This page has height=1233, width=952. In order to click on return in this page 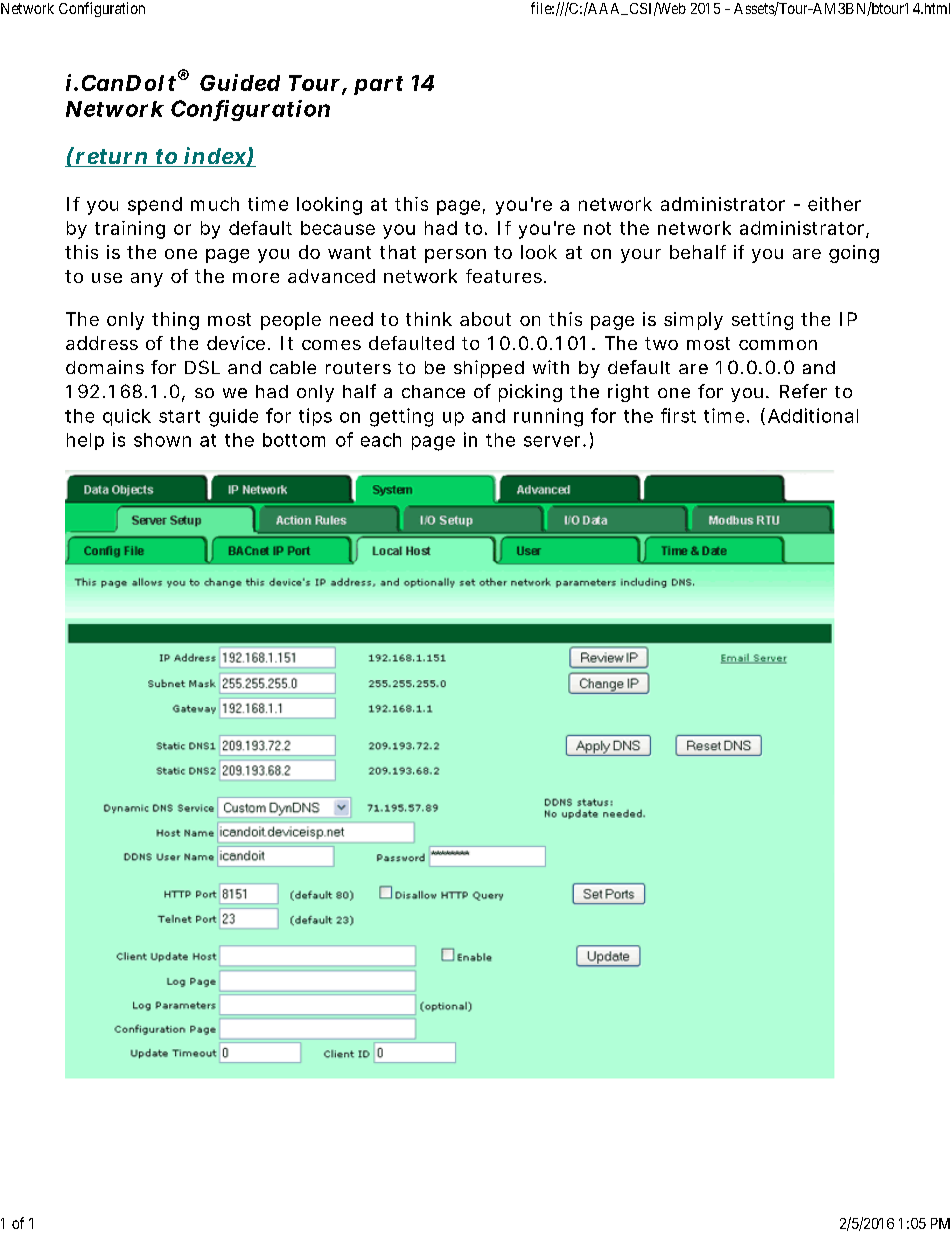, I will do `click(112, 157)`.
